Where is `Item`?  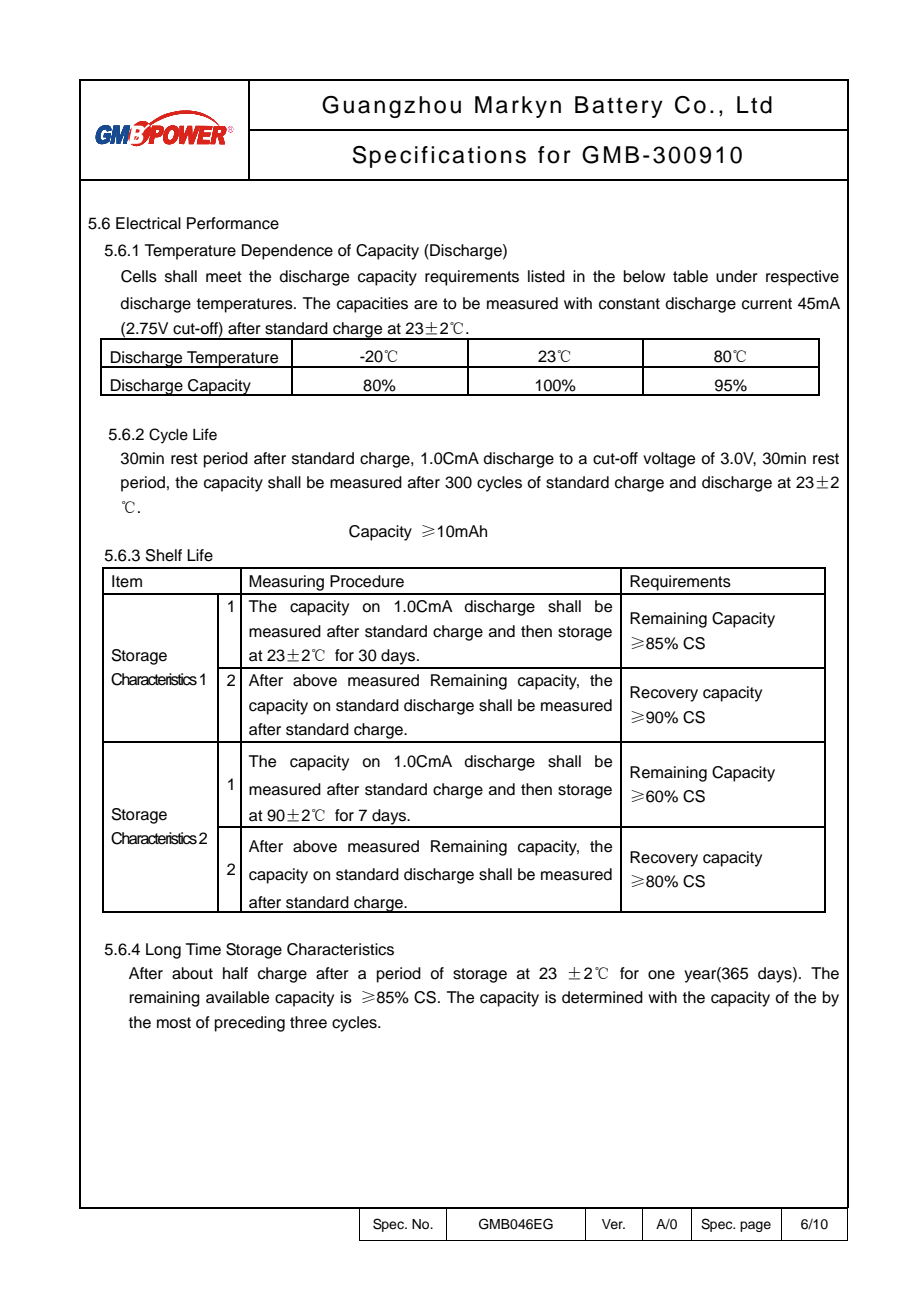 Item is located at coordinates (127, 581).
